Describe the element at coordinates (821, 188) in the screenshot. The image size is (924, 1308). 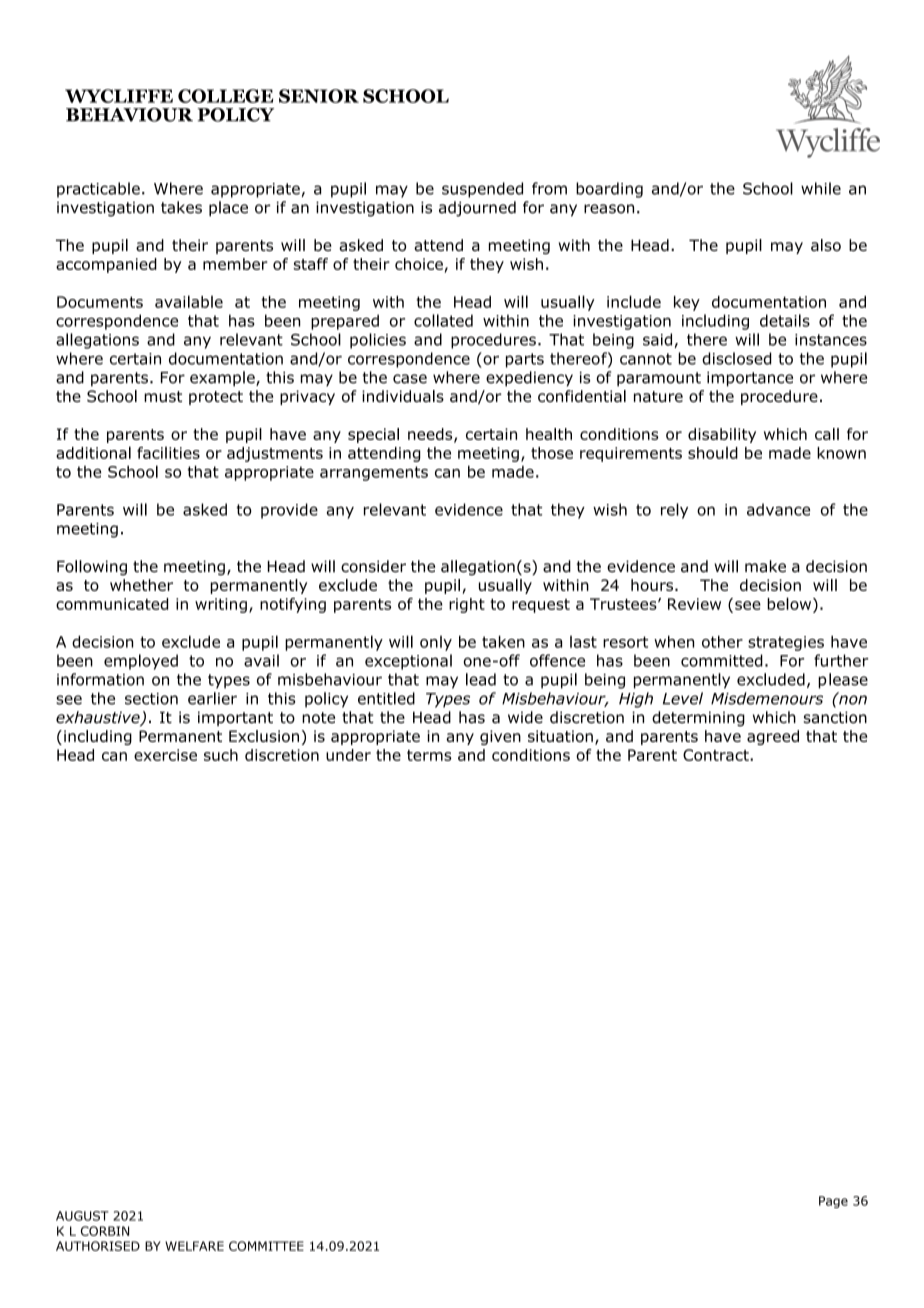
I see `while` at that location.
